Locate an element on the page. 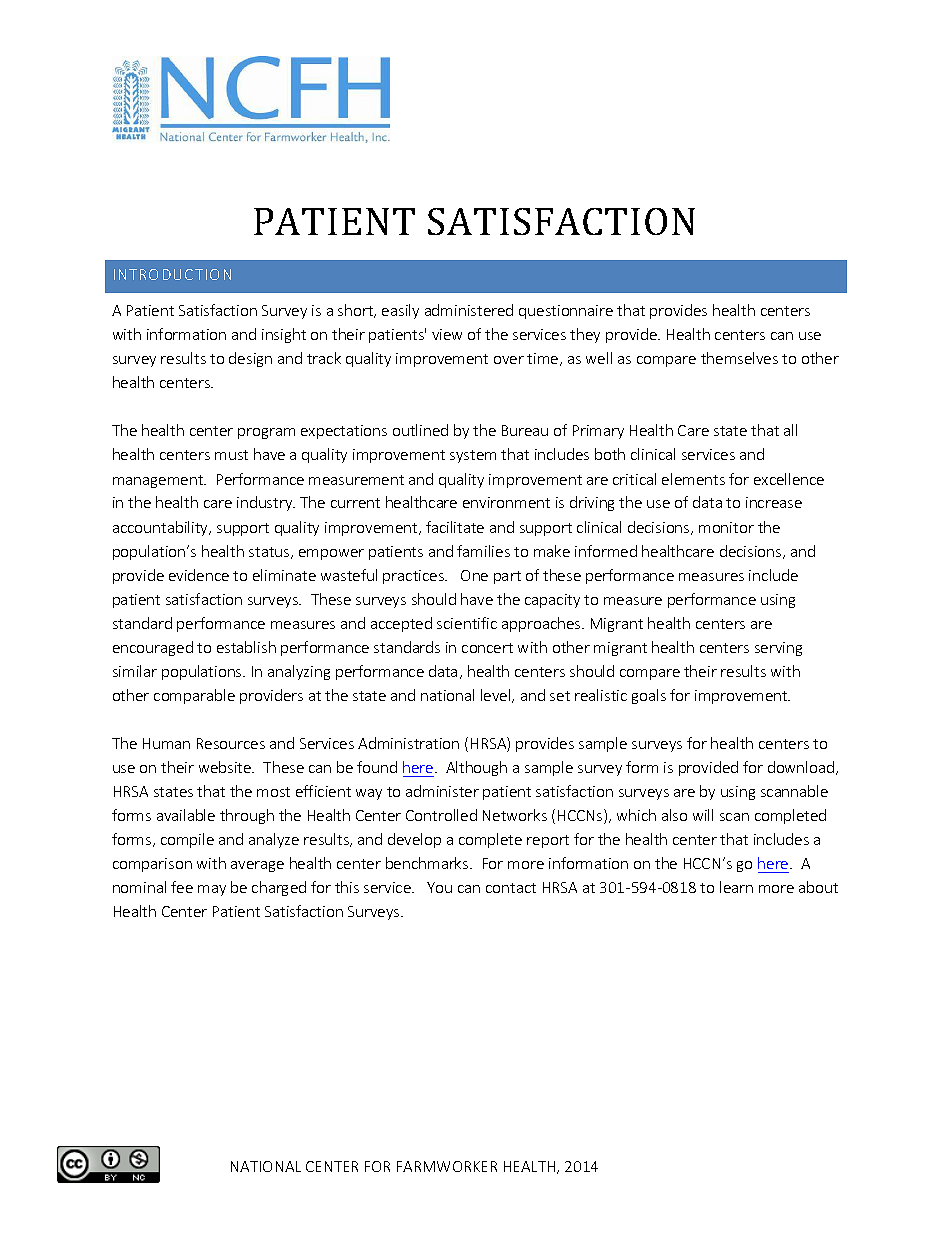 The width and height of the image is (952, 1233). all is located at coordinates (790, 430).
